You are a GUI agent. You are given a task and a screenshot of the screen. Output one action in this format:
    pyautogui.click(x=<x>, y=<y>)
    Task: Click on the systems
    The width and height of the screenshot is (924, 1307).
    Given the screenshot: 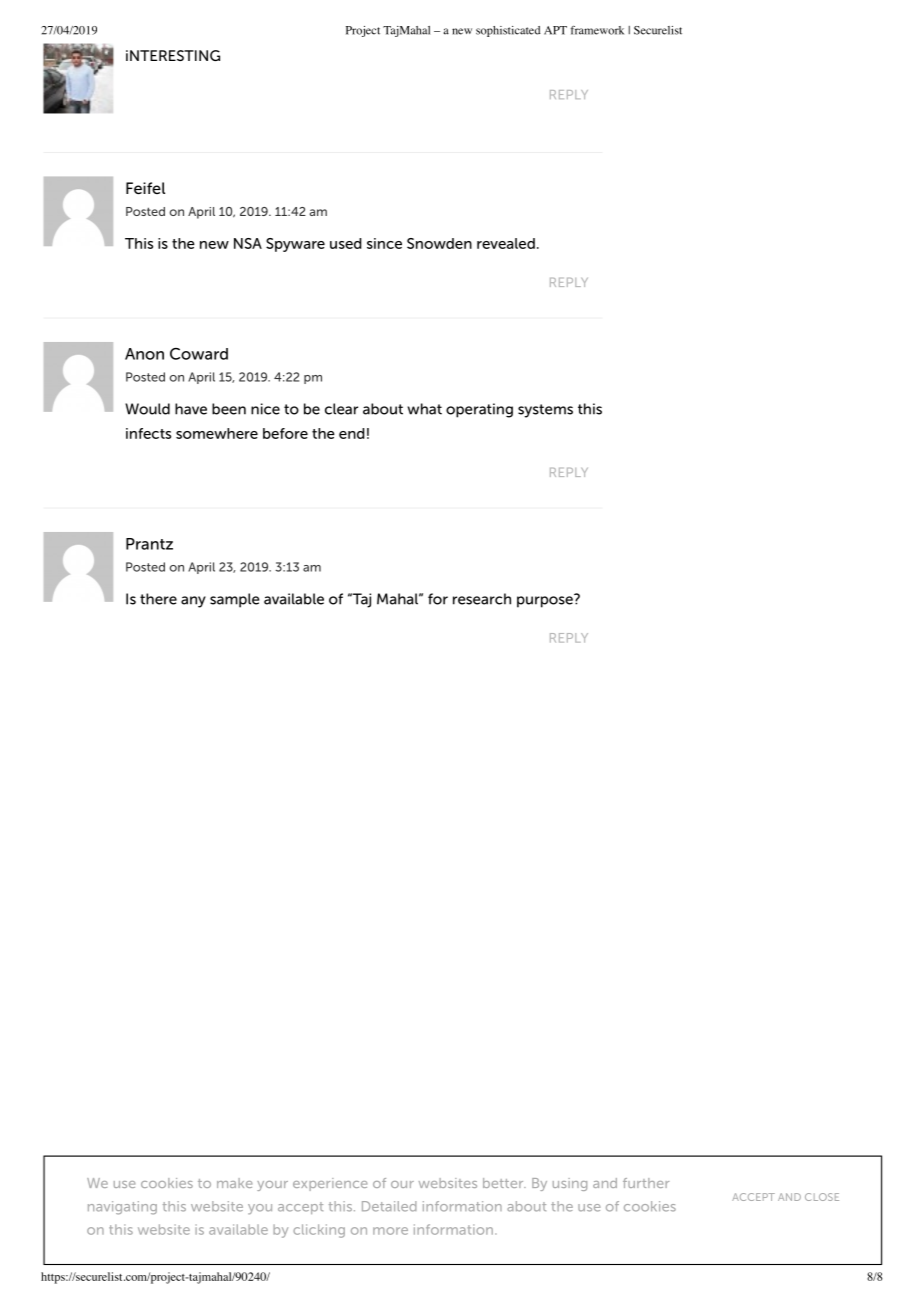 What is the action you would take?
    pyautogui.click(x=545, y=411)
